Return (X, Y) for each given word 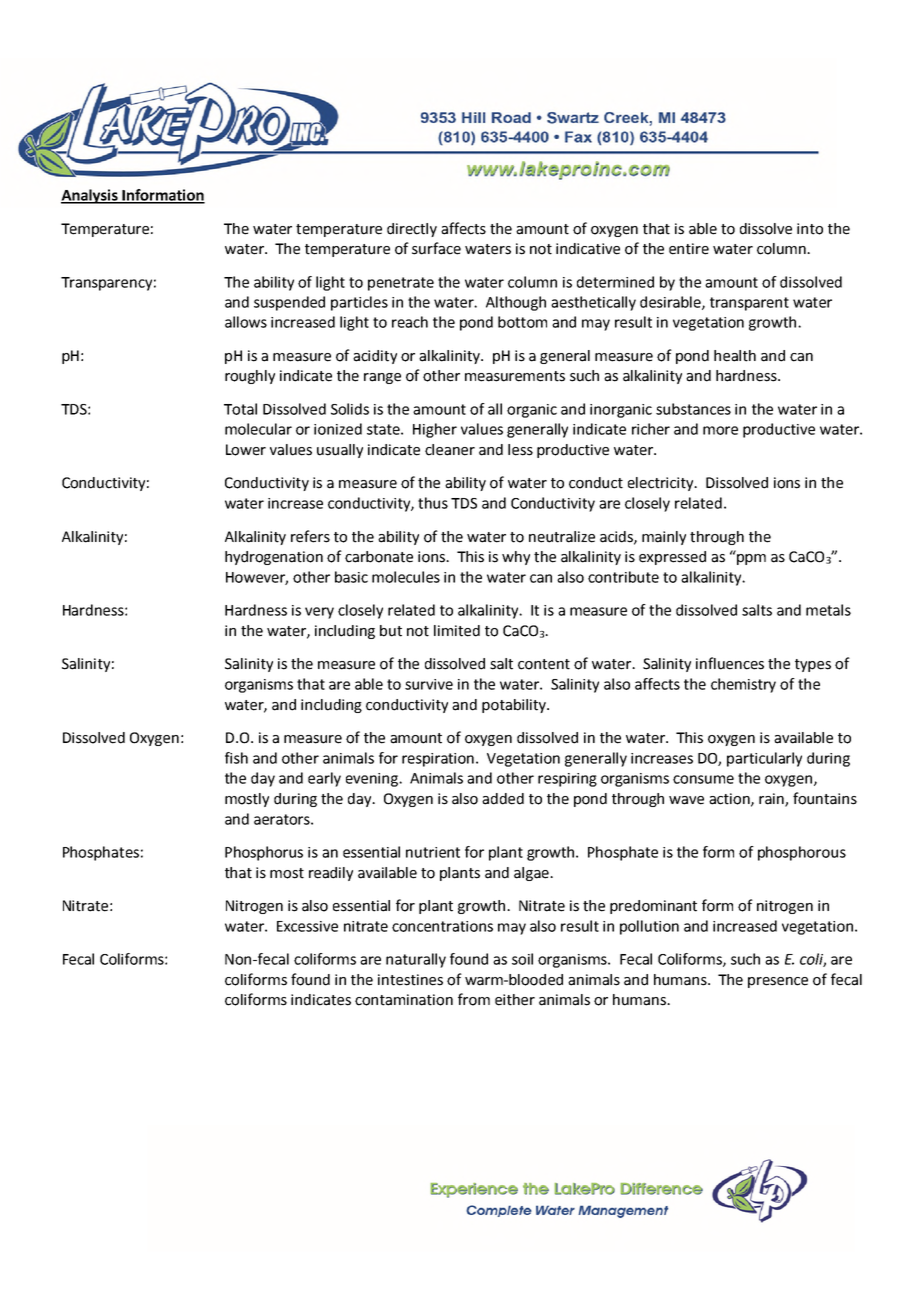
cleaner (450, 450)
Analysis (90, 196)
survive (429, 684)
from (474, 999)
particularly (764, 759)
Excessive (307, 926)
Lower (246, 450)
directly (412, 230)
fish (236, 758)
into (810, 229)
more (720, 430)
